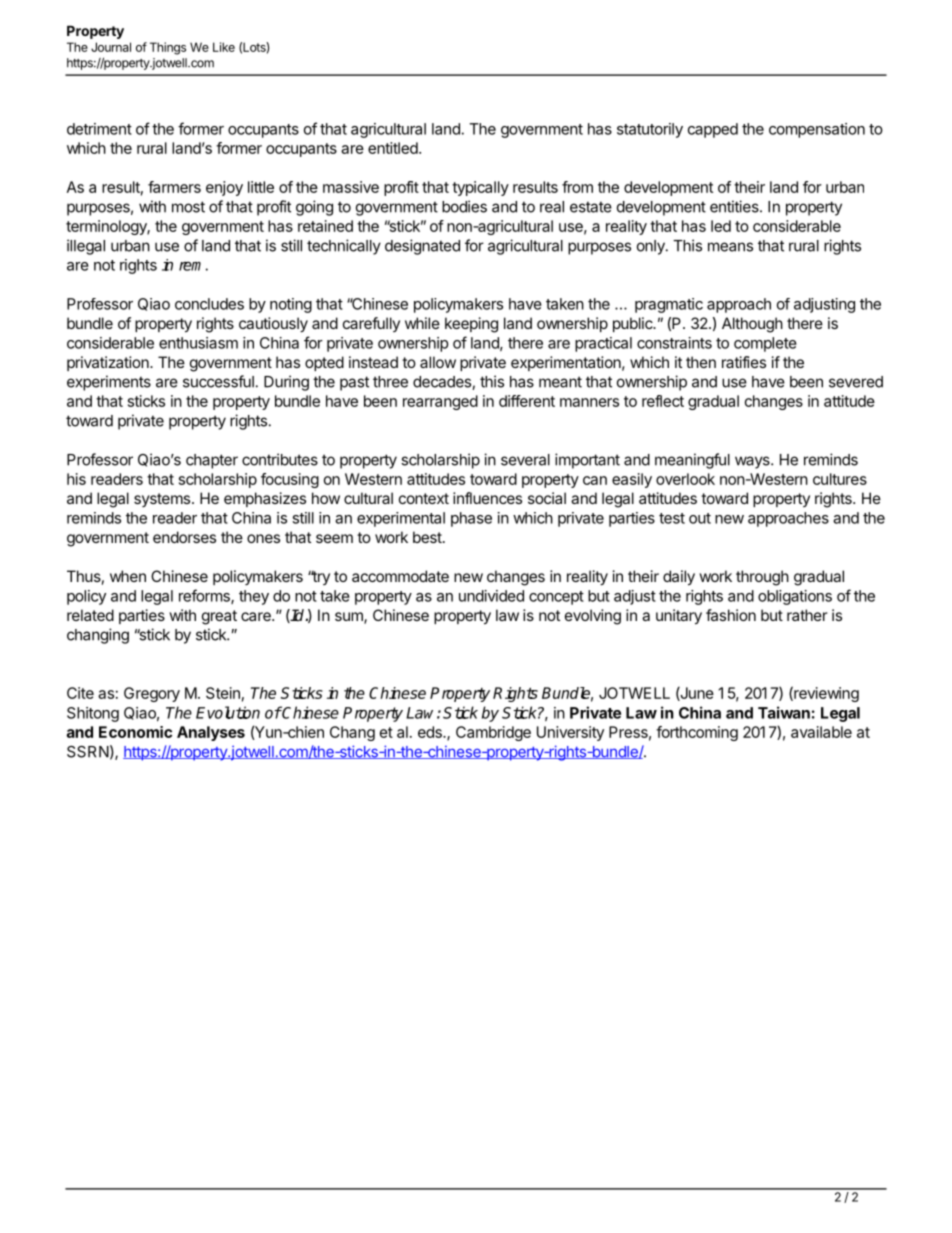 Image resolution: width=952 pixels, height=1233 pixels. What do you see at coordinates (440, 402) in the page?
I see `rearranged` at bounding box center [440, 402].
